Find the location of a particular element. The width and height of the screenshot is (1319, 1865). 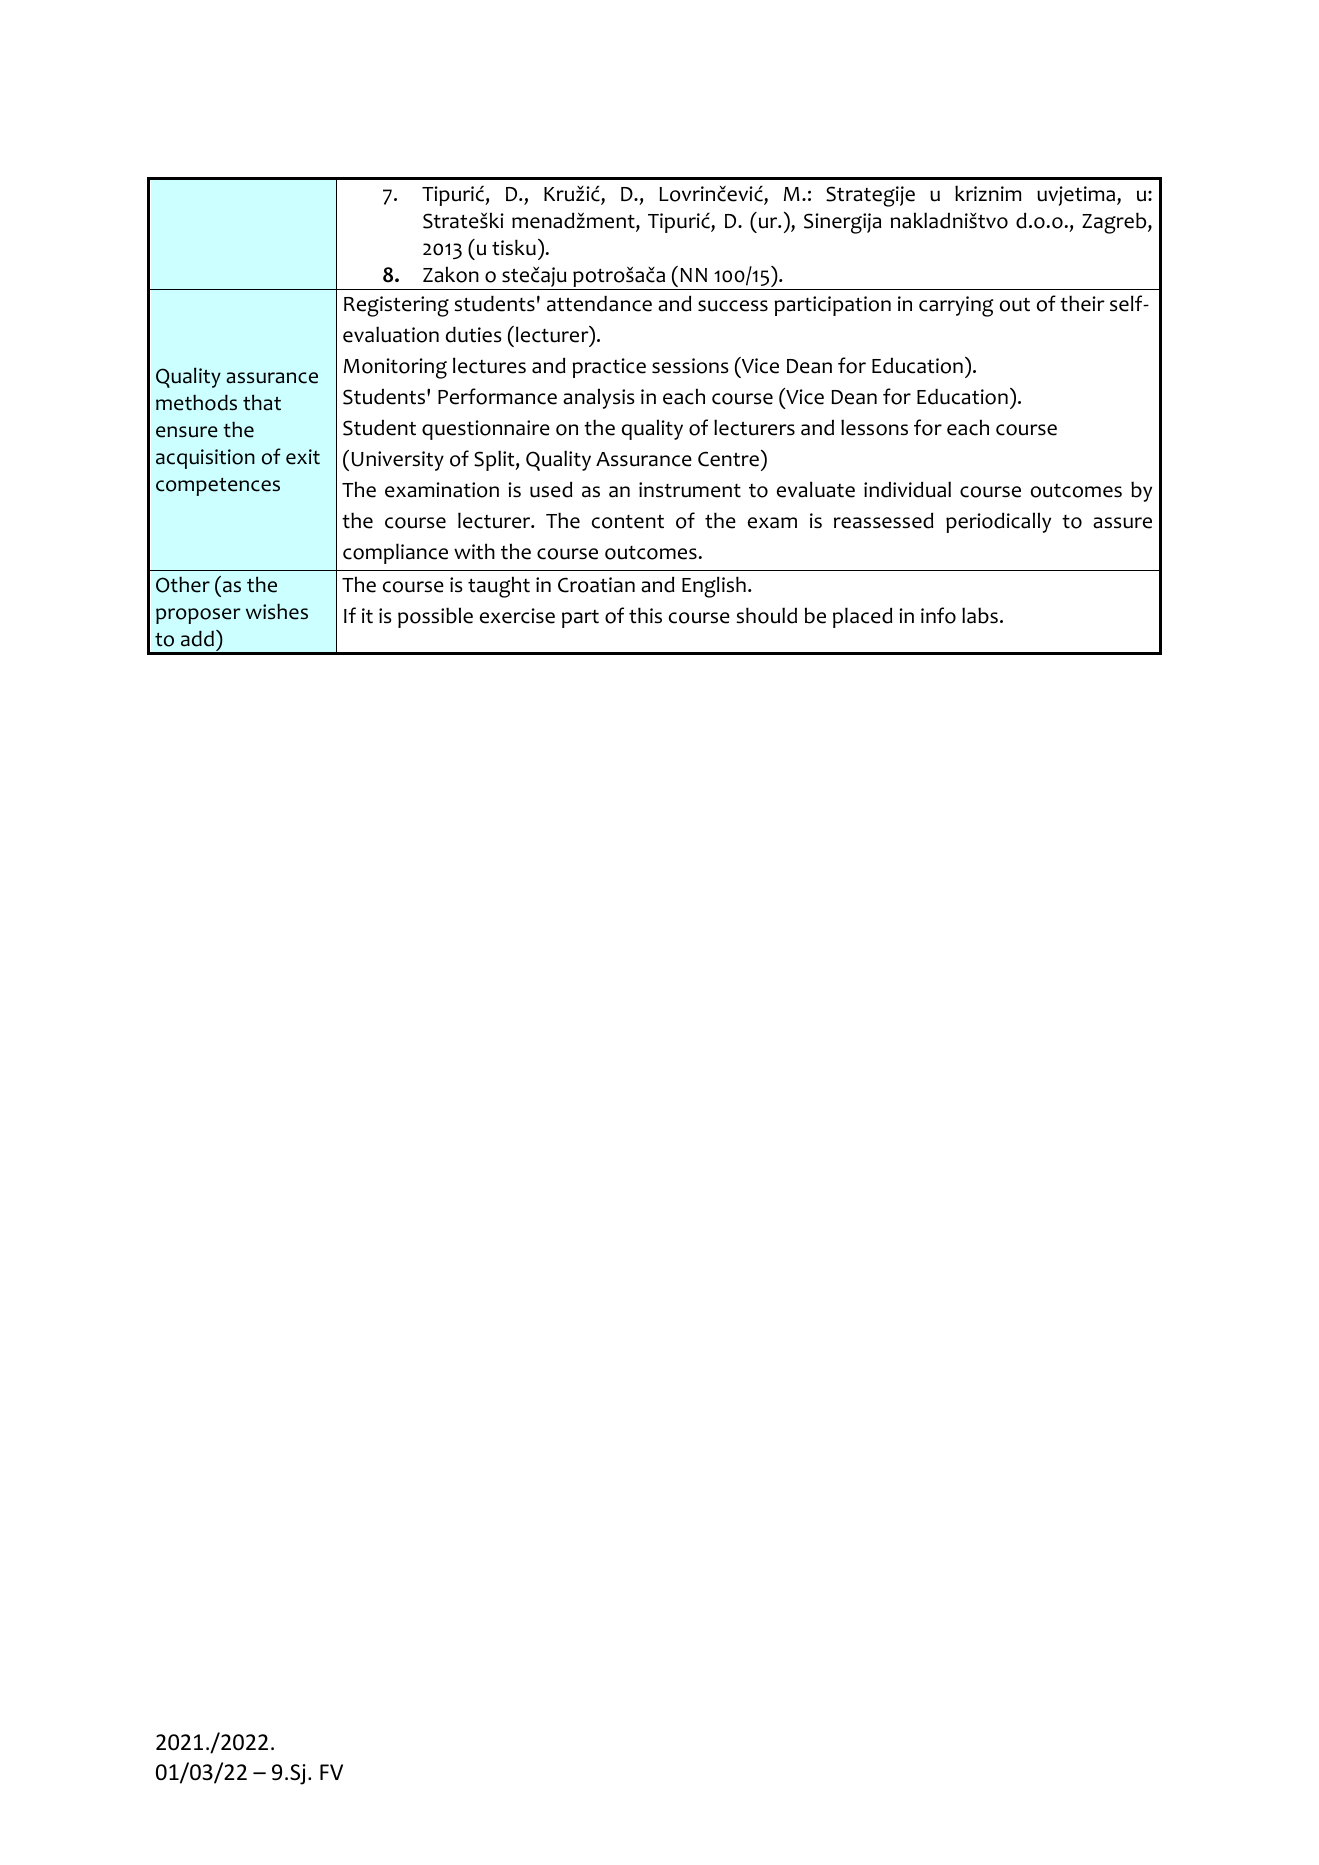

competences is located at coordinates (218, 487).
